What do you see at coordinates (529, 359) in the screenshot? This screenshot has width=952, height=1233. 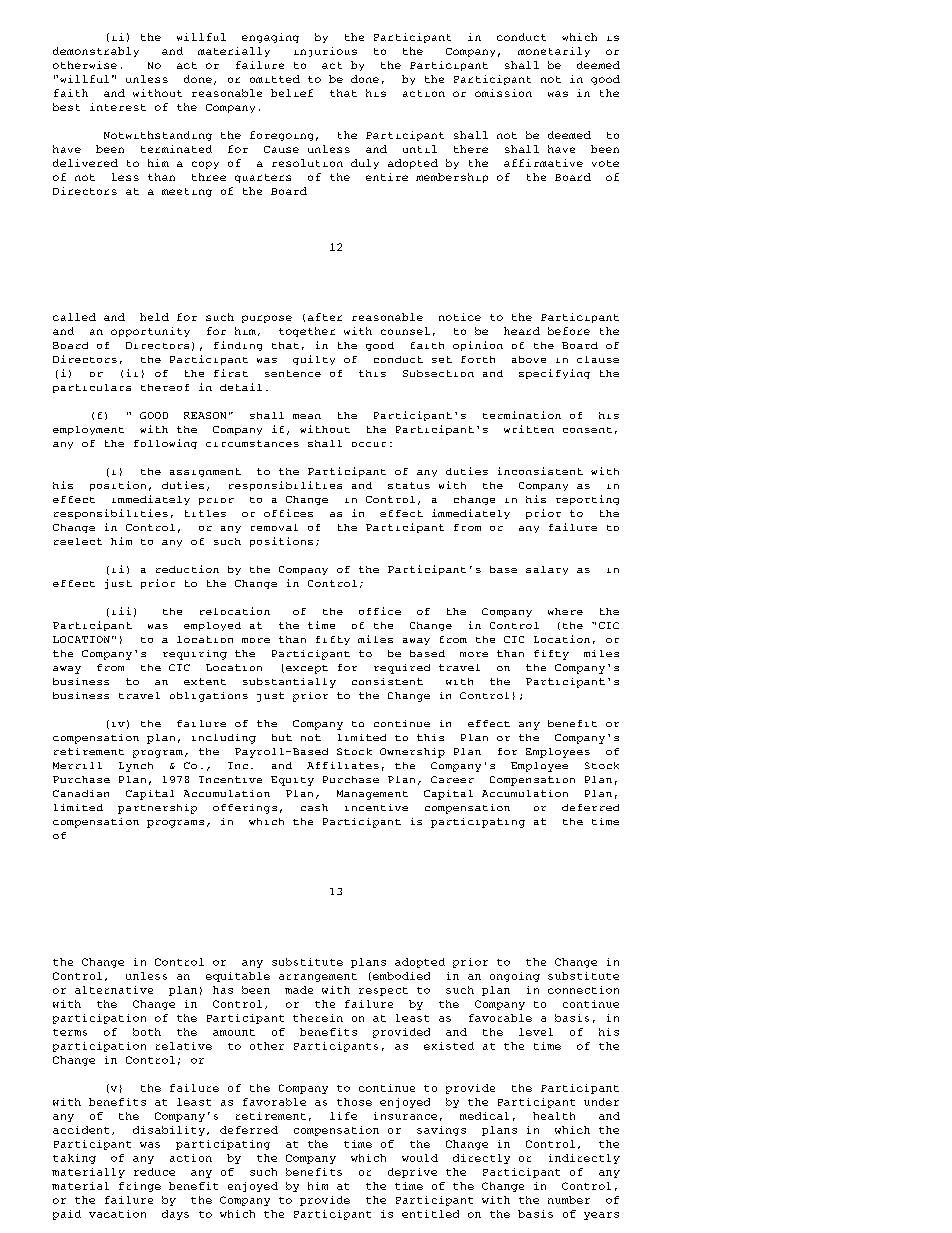 I see `above` at bounding box center [529, 359].
